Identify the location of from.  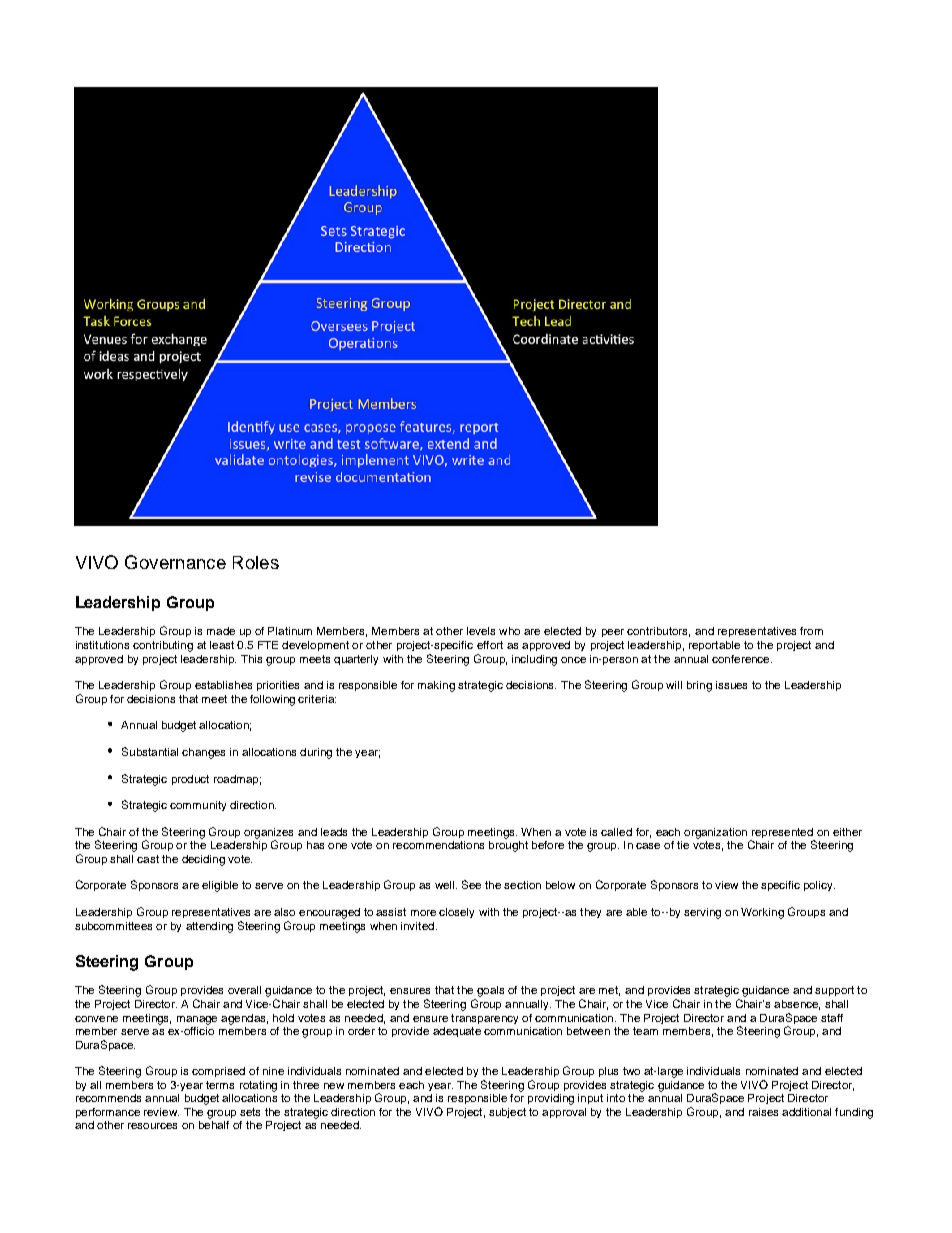
(811, 631).
